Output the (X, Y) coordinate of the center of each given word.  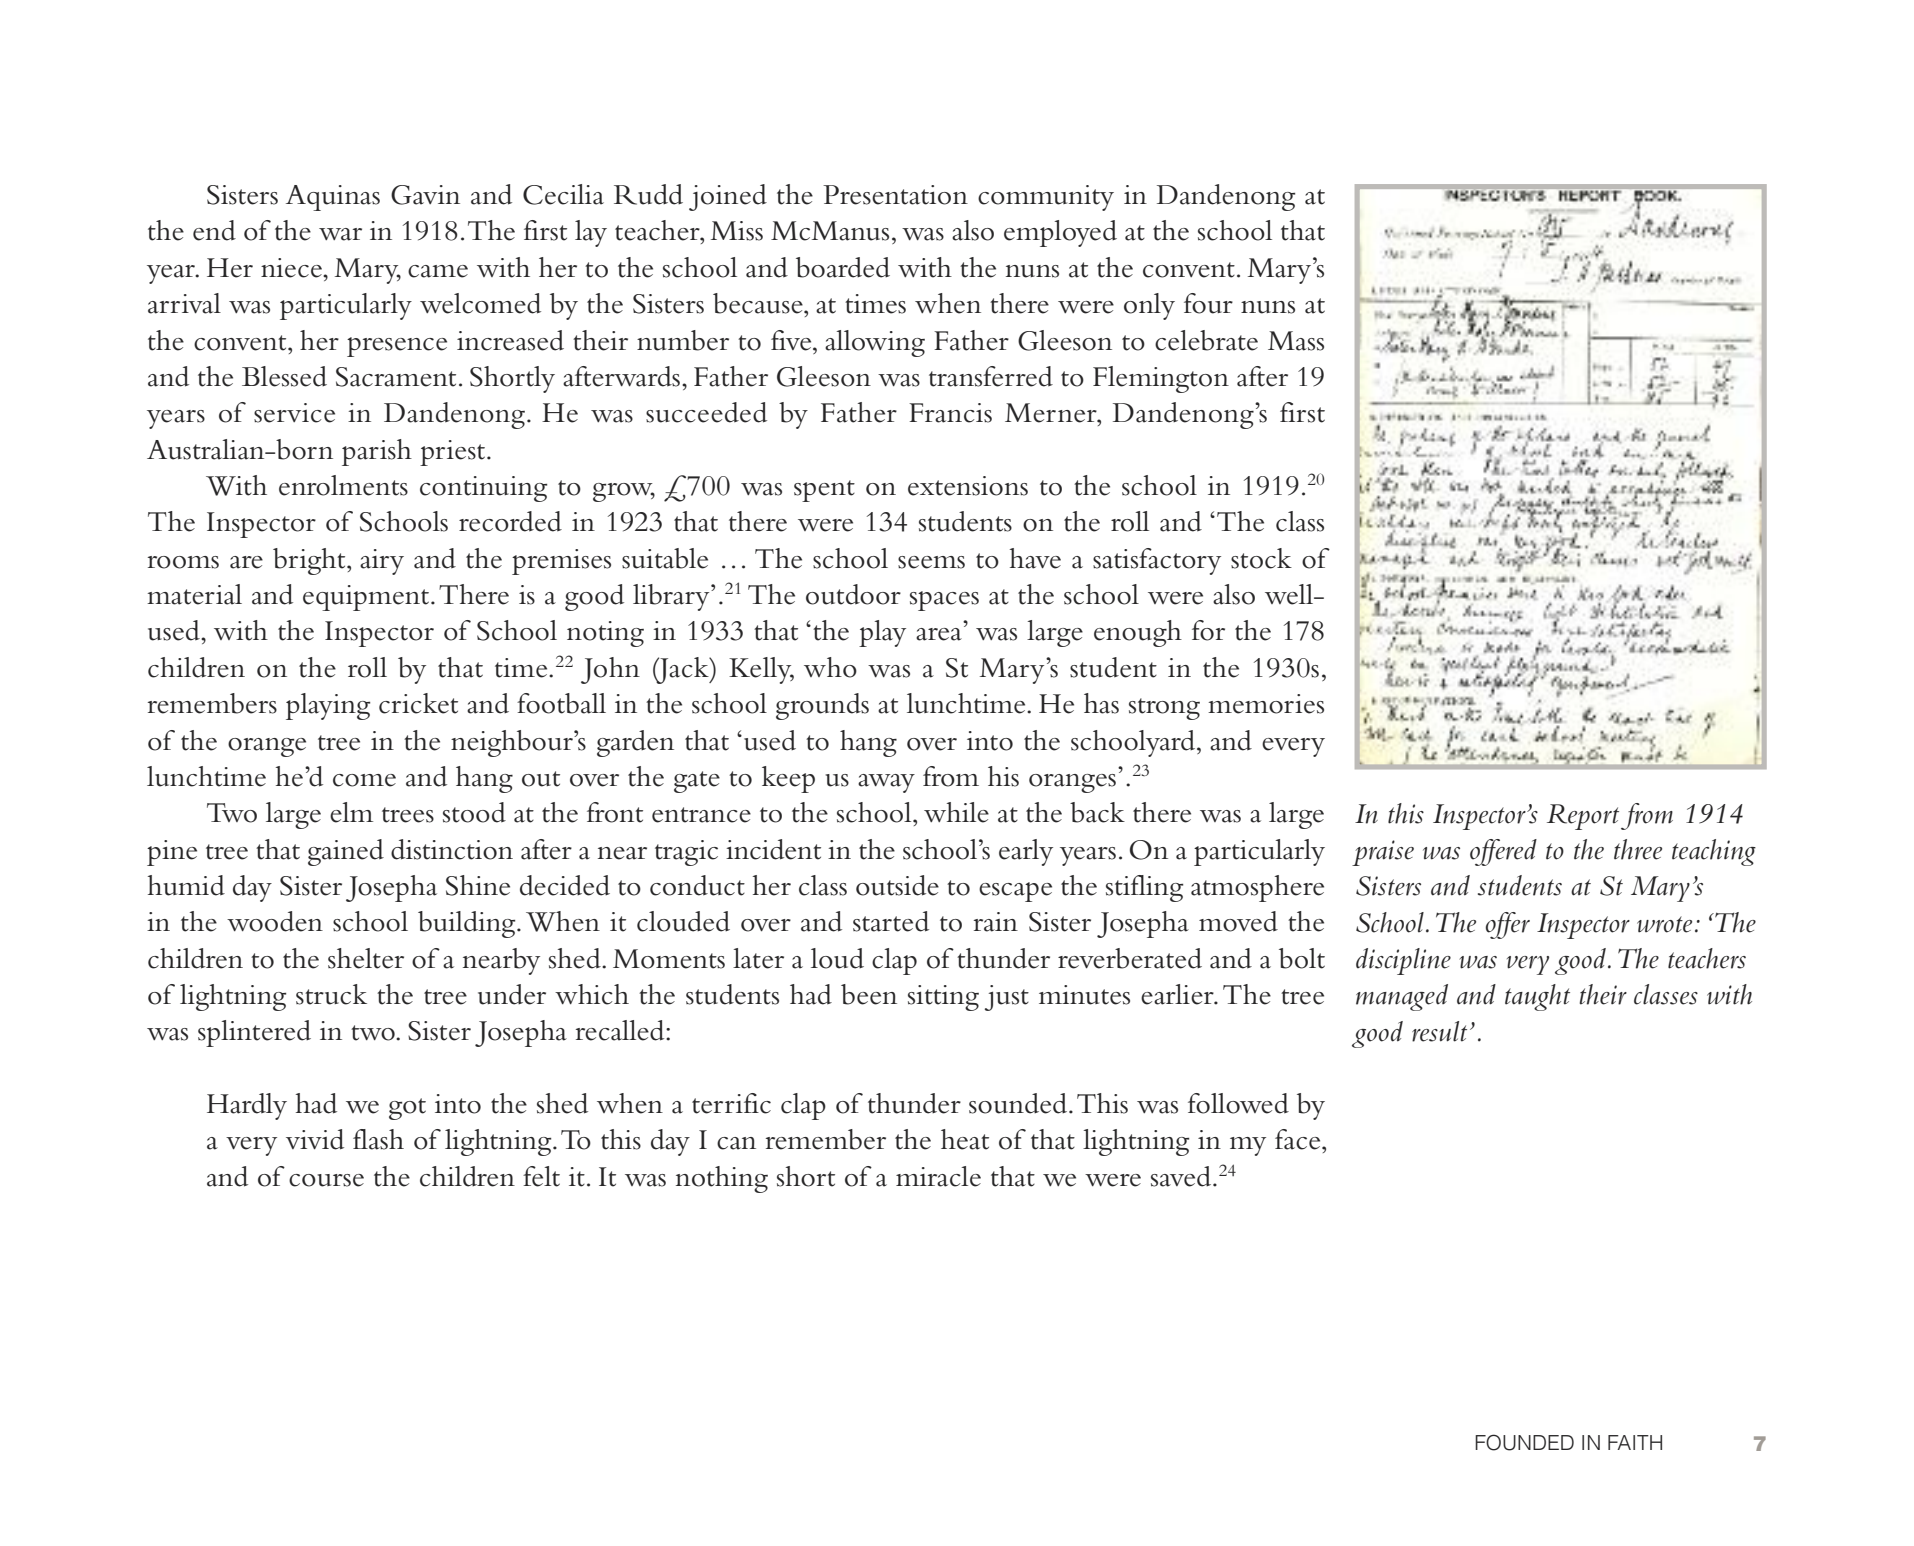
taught (1537, 997)
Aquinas (333, 198)
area (939, 634)
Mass (1296, 341)
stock (1261, 558)
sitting (943, 998)
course (326, 1180)
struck (331, 994)
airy (382, 562)
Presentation (895, 195)
